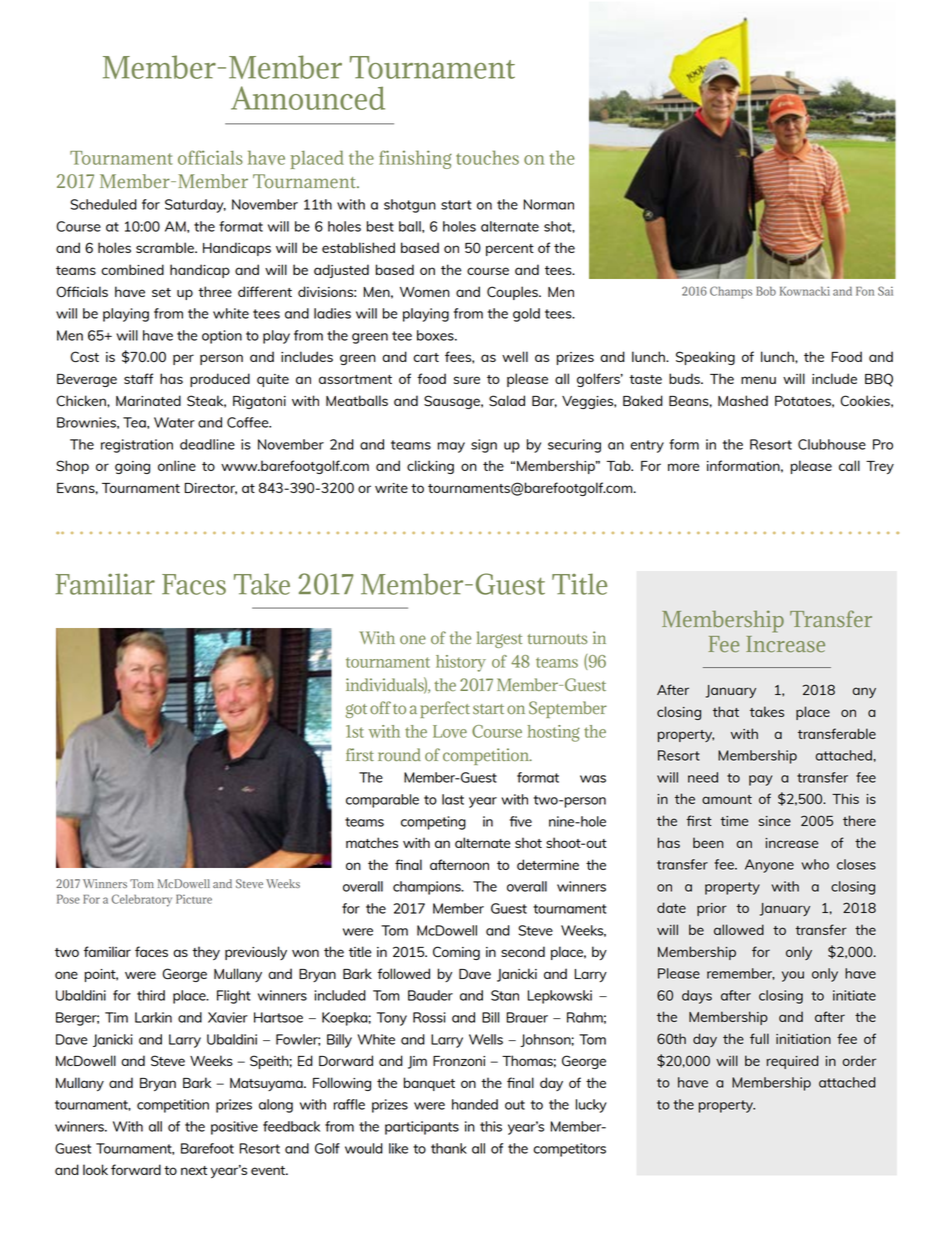 The image size is (952, 1233). I want to click on Bob, so click(766, 291).
